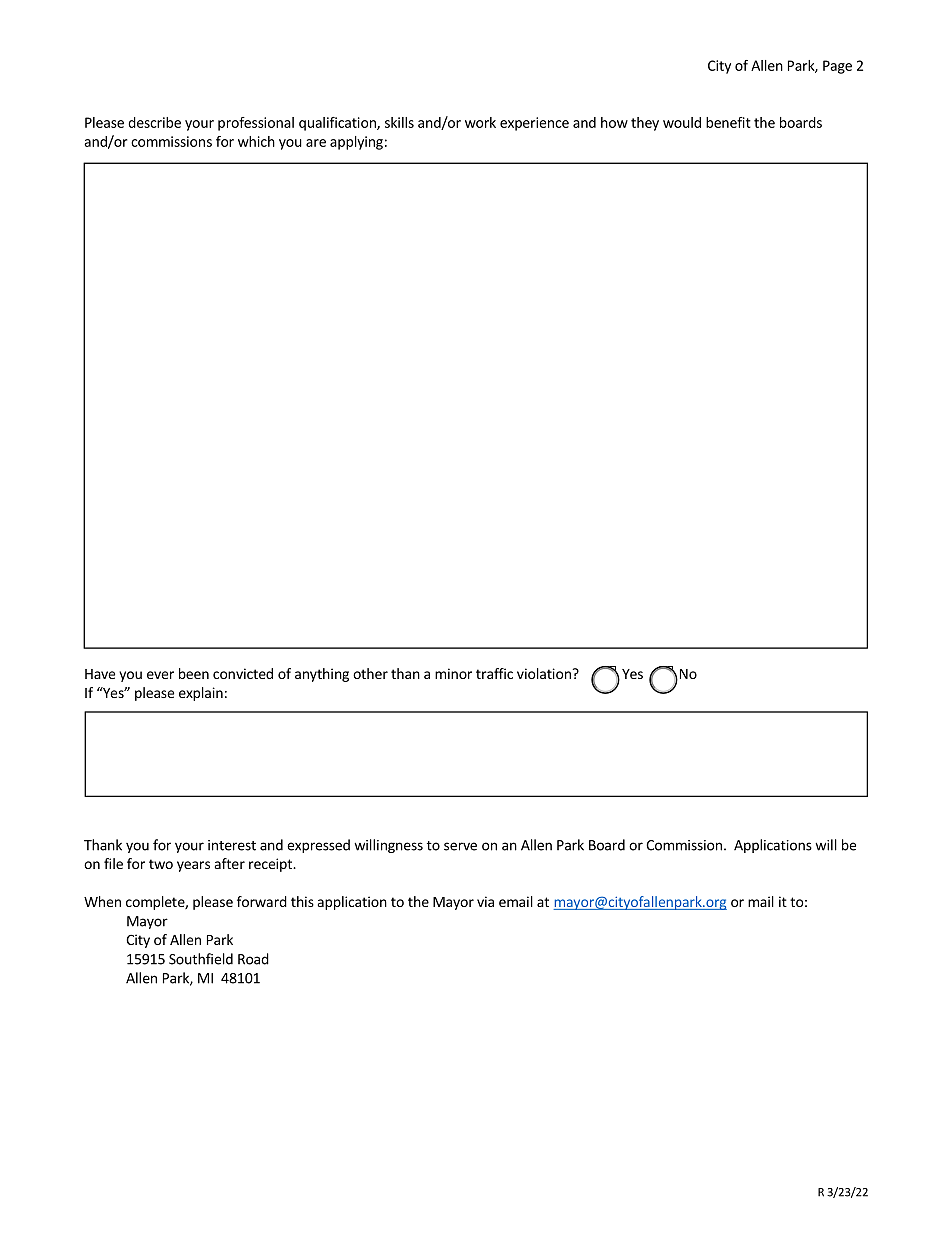 The height and width of the page is (1233, 952). I want to click on traffic, so click(494, 673).
